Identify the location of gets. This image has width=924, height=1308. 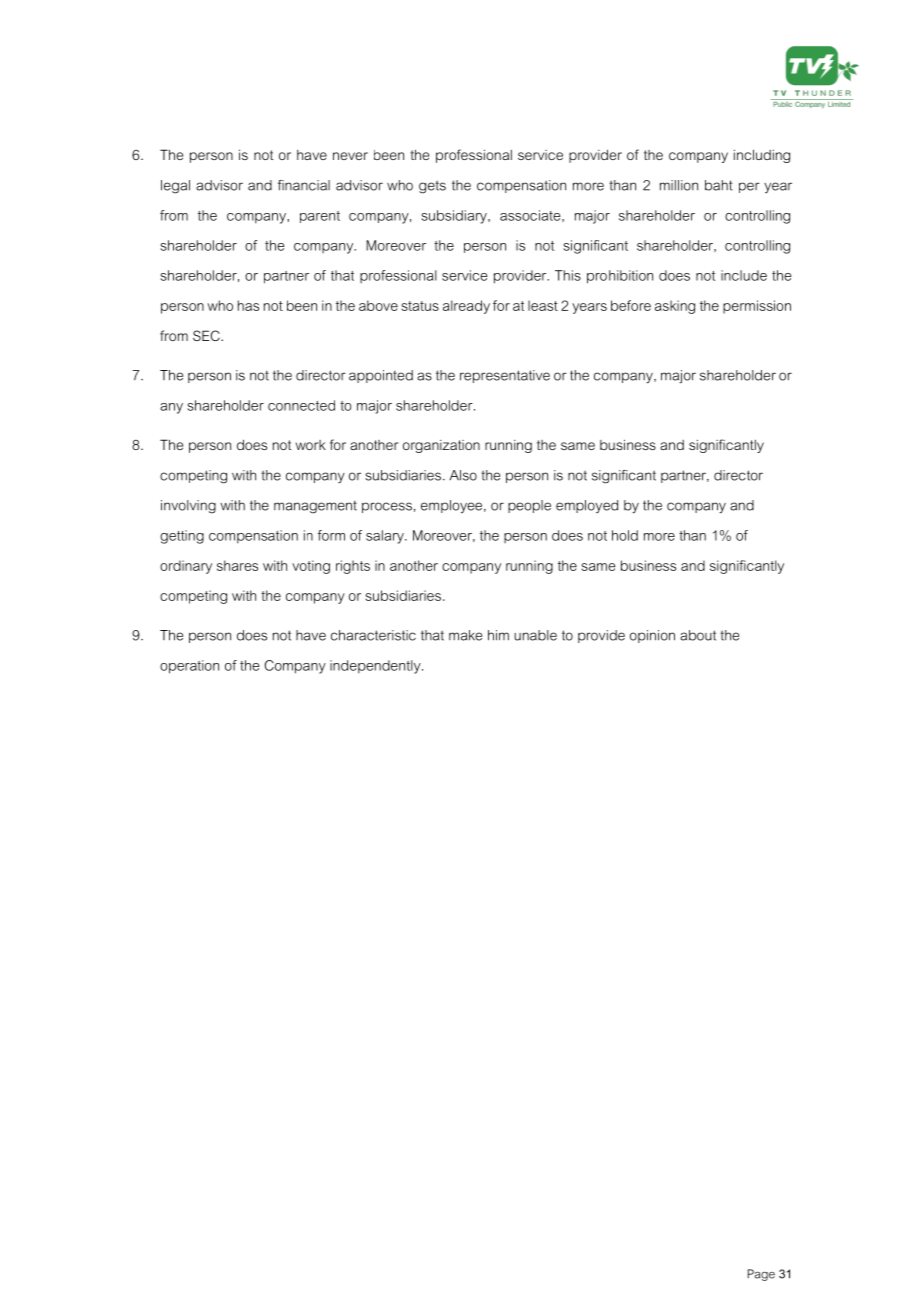
(432, 187).
